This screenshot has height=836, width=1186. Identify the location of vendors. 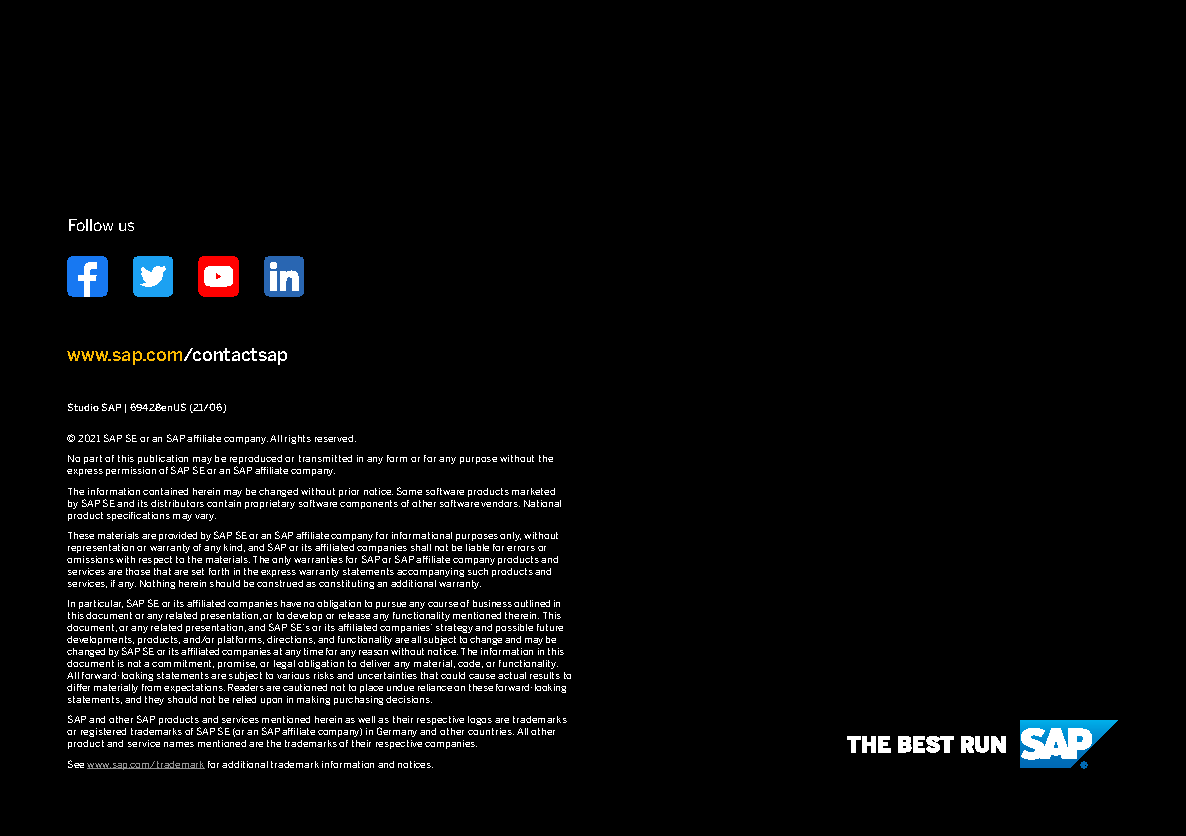
(500, 503).
